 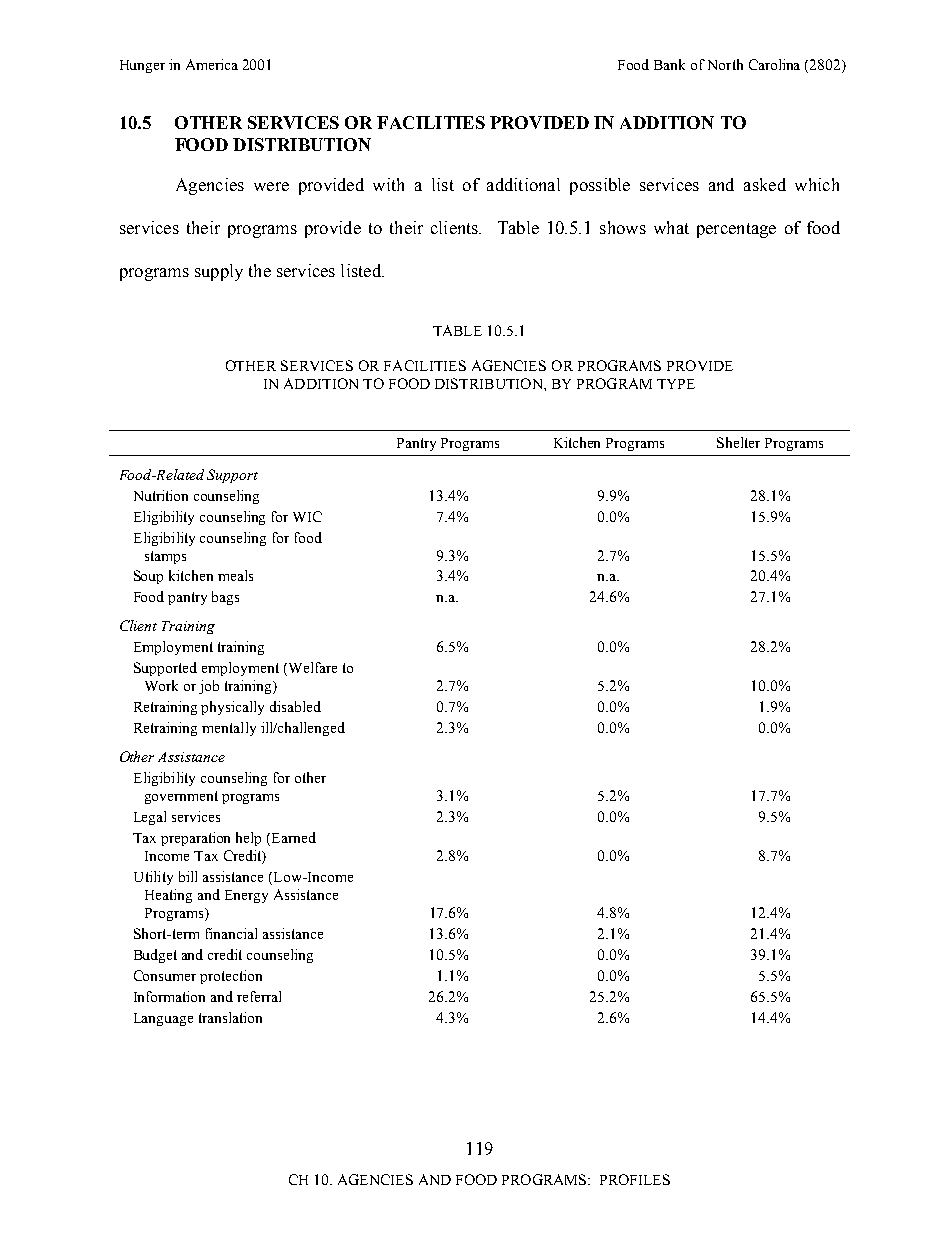 What do you see at coordinates (388, 184) in the image?
I see `with` at bounding box center [388, 184].
